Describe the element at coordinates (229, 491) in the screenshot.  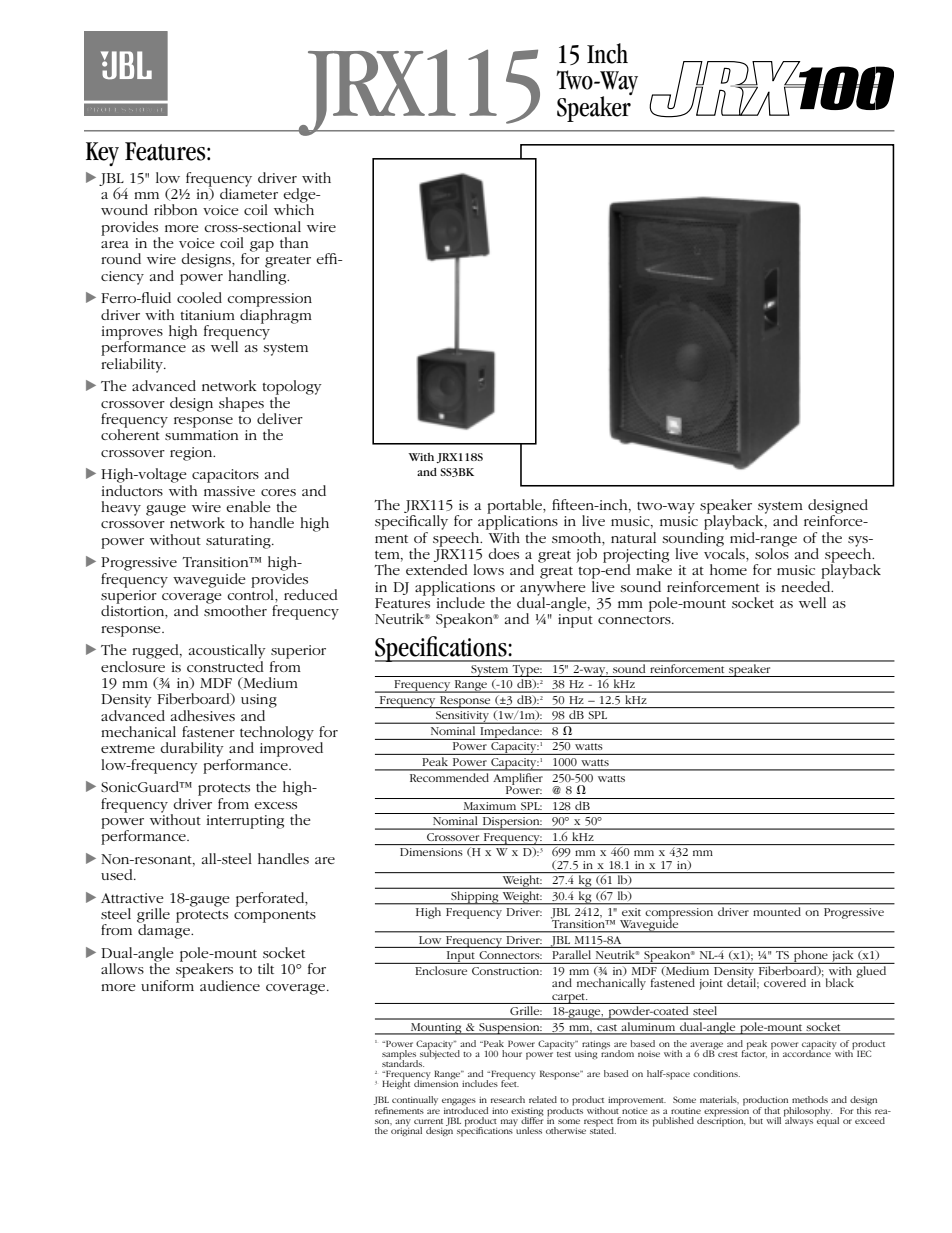
I see `massive` at that location.
